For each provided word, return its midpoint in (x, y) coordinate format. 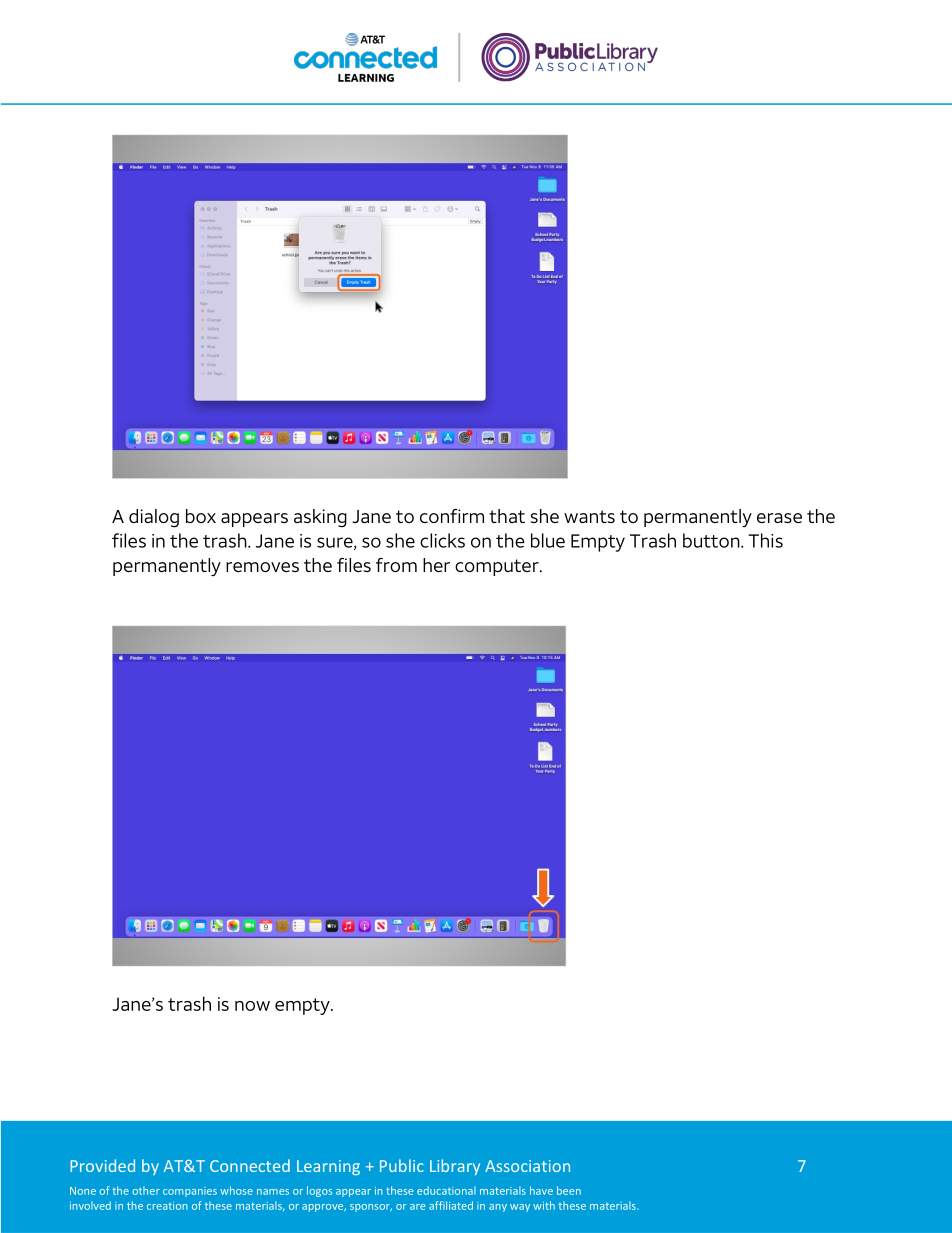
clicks (442, 540)
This (765, 540)
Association (527, 1166)
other (146, 1190)
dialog (154, 518)
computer (498, 567)
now (252, 1006)
